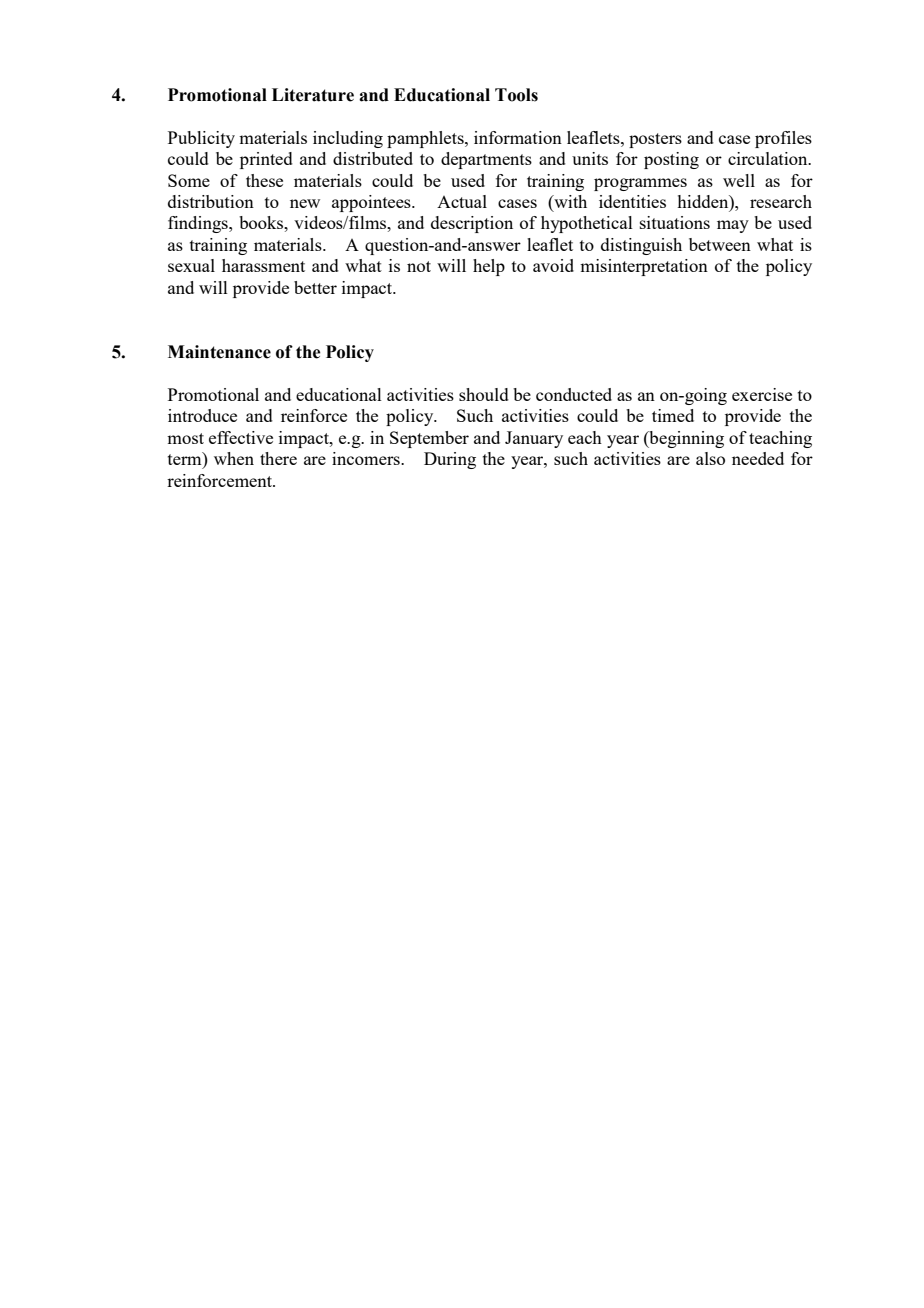  I want to click on harassment, so click(263, 265).
